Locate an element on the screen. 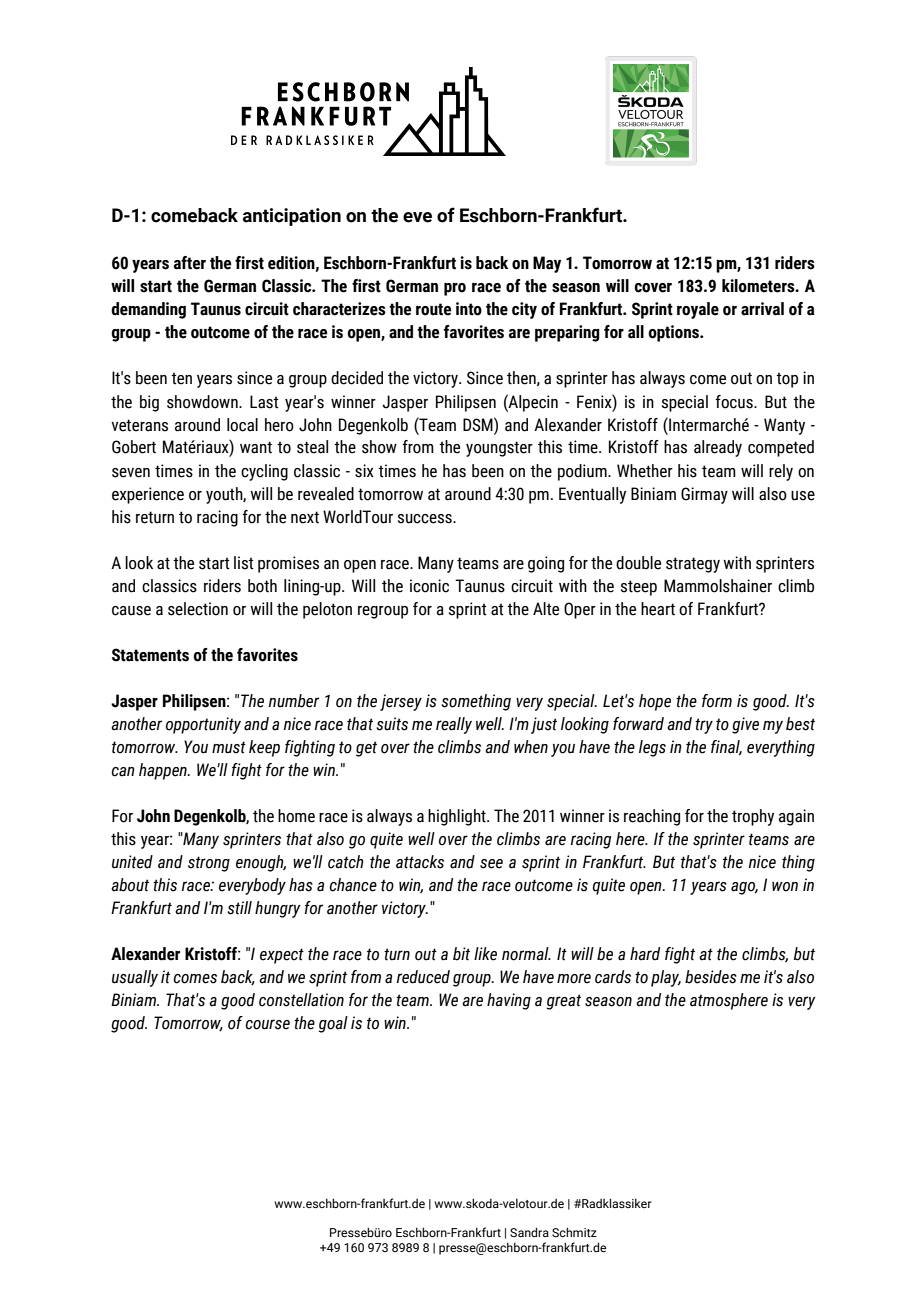  Sandra is located at coordinates (529, 1232).
